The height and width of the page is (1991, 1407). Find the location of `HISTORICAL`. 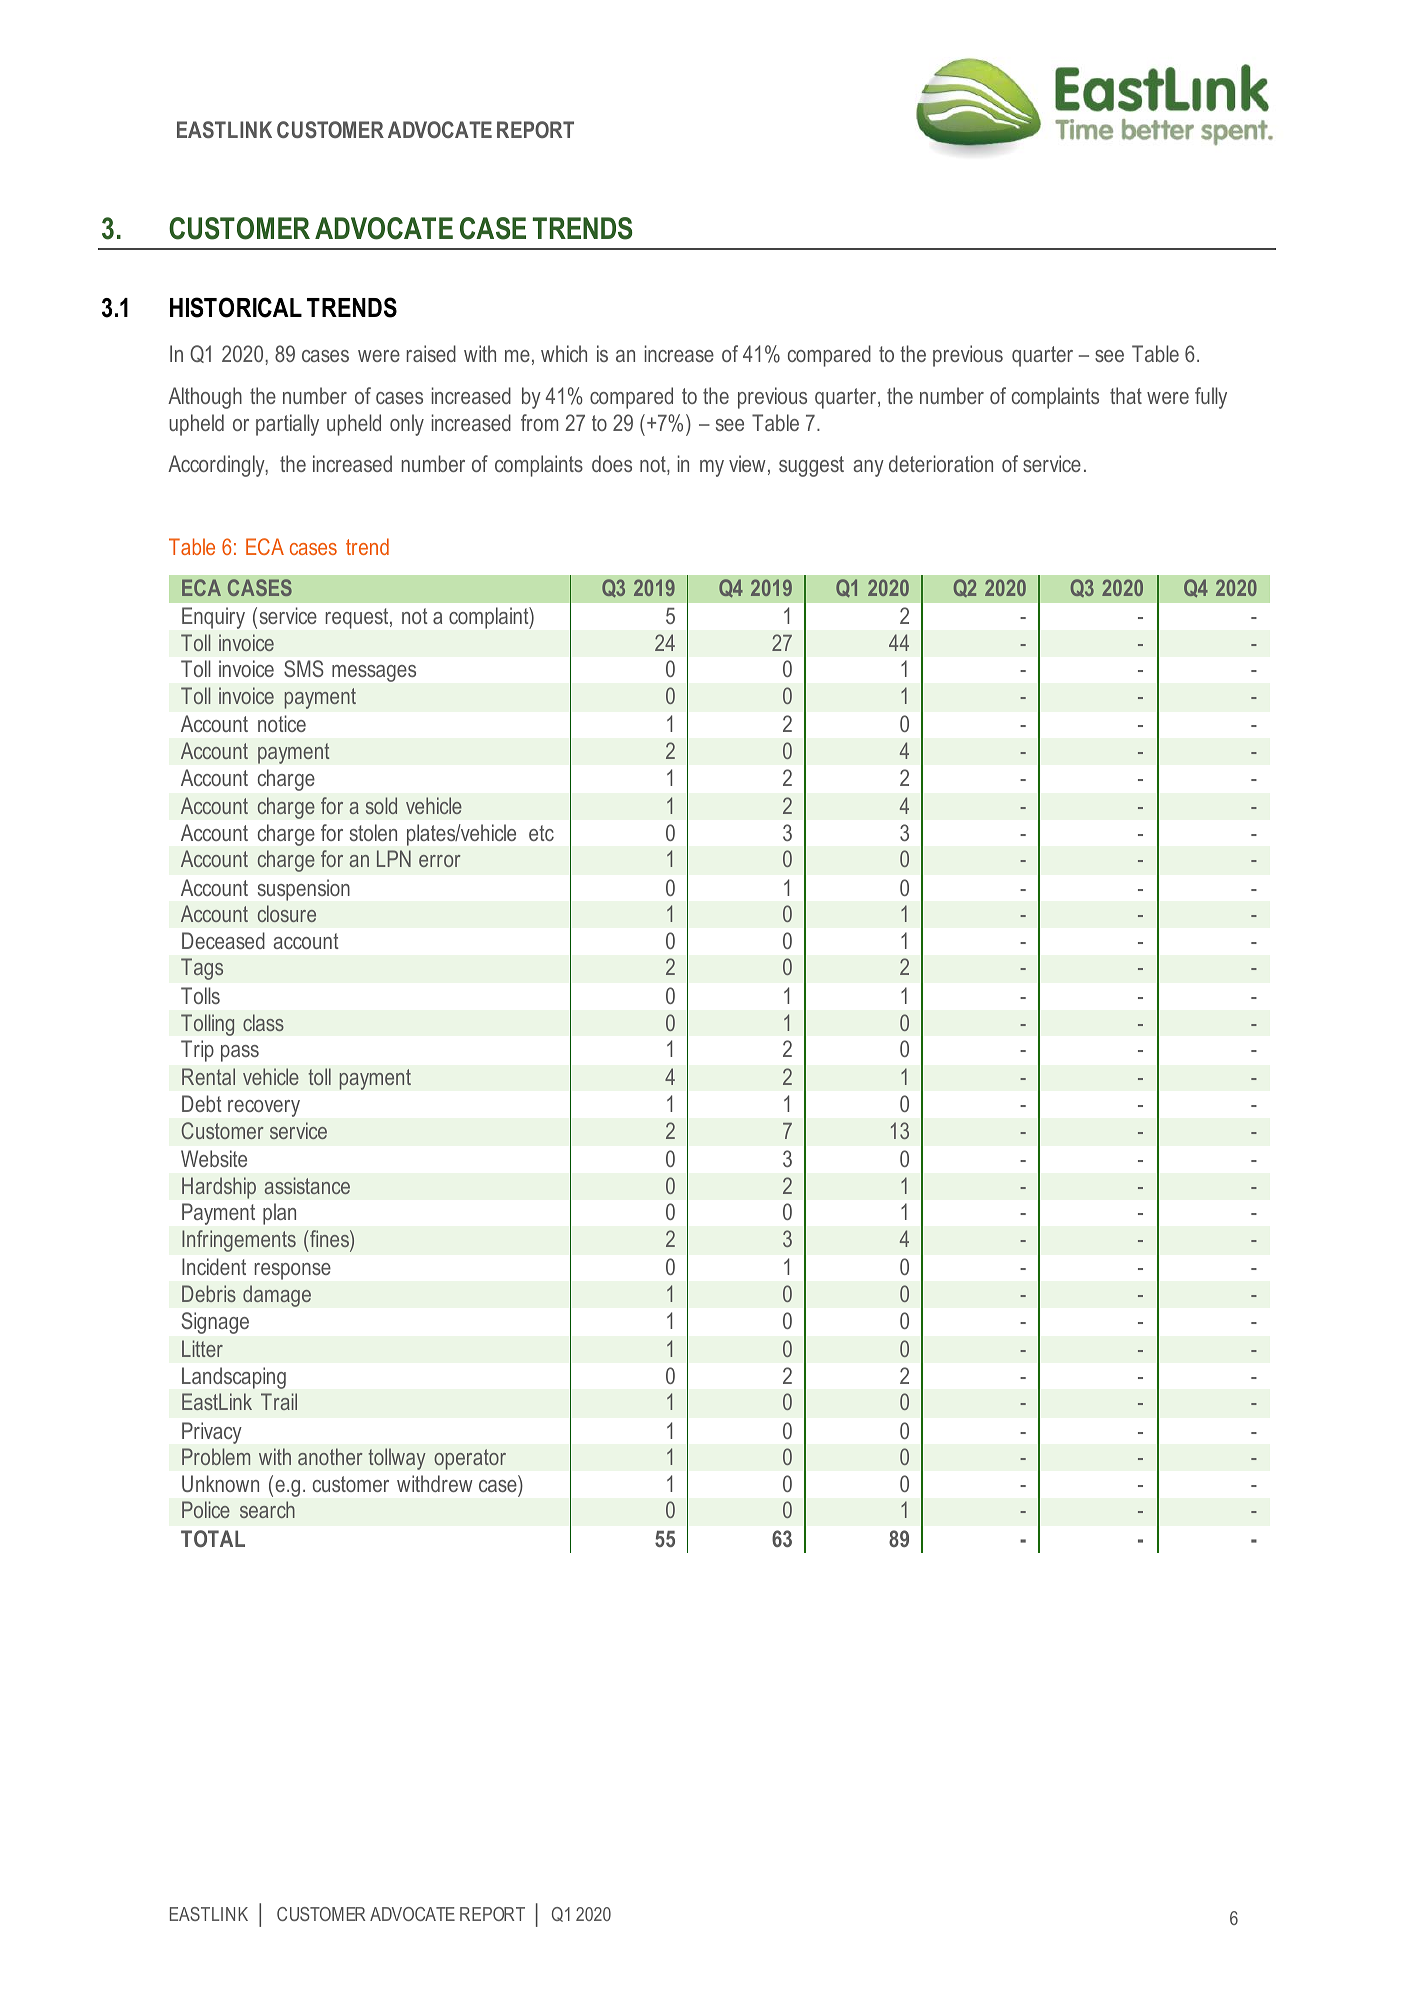

HISTORICAL is located at coordinates (236, 307).
